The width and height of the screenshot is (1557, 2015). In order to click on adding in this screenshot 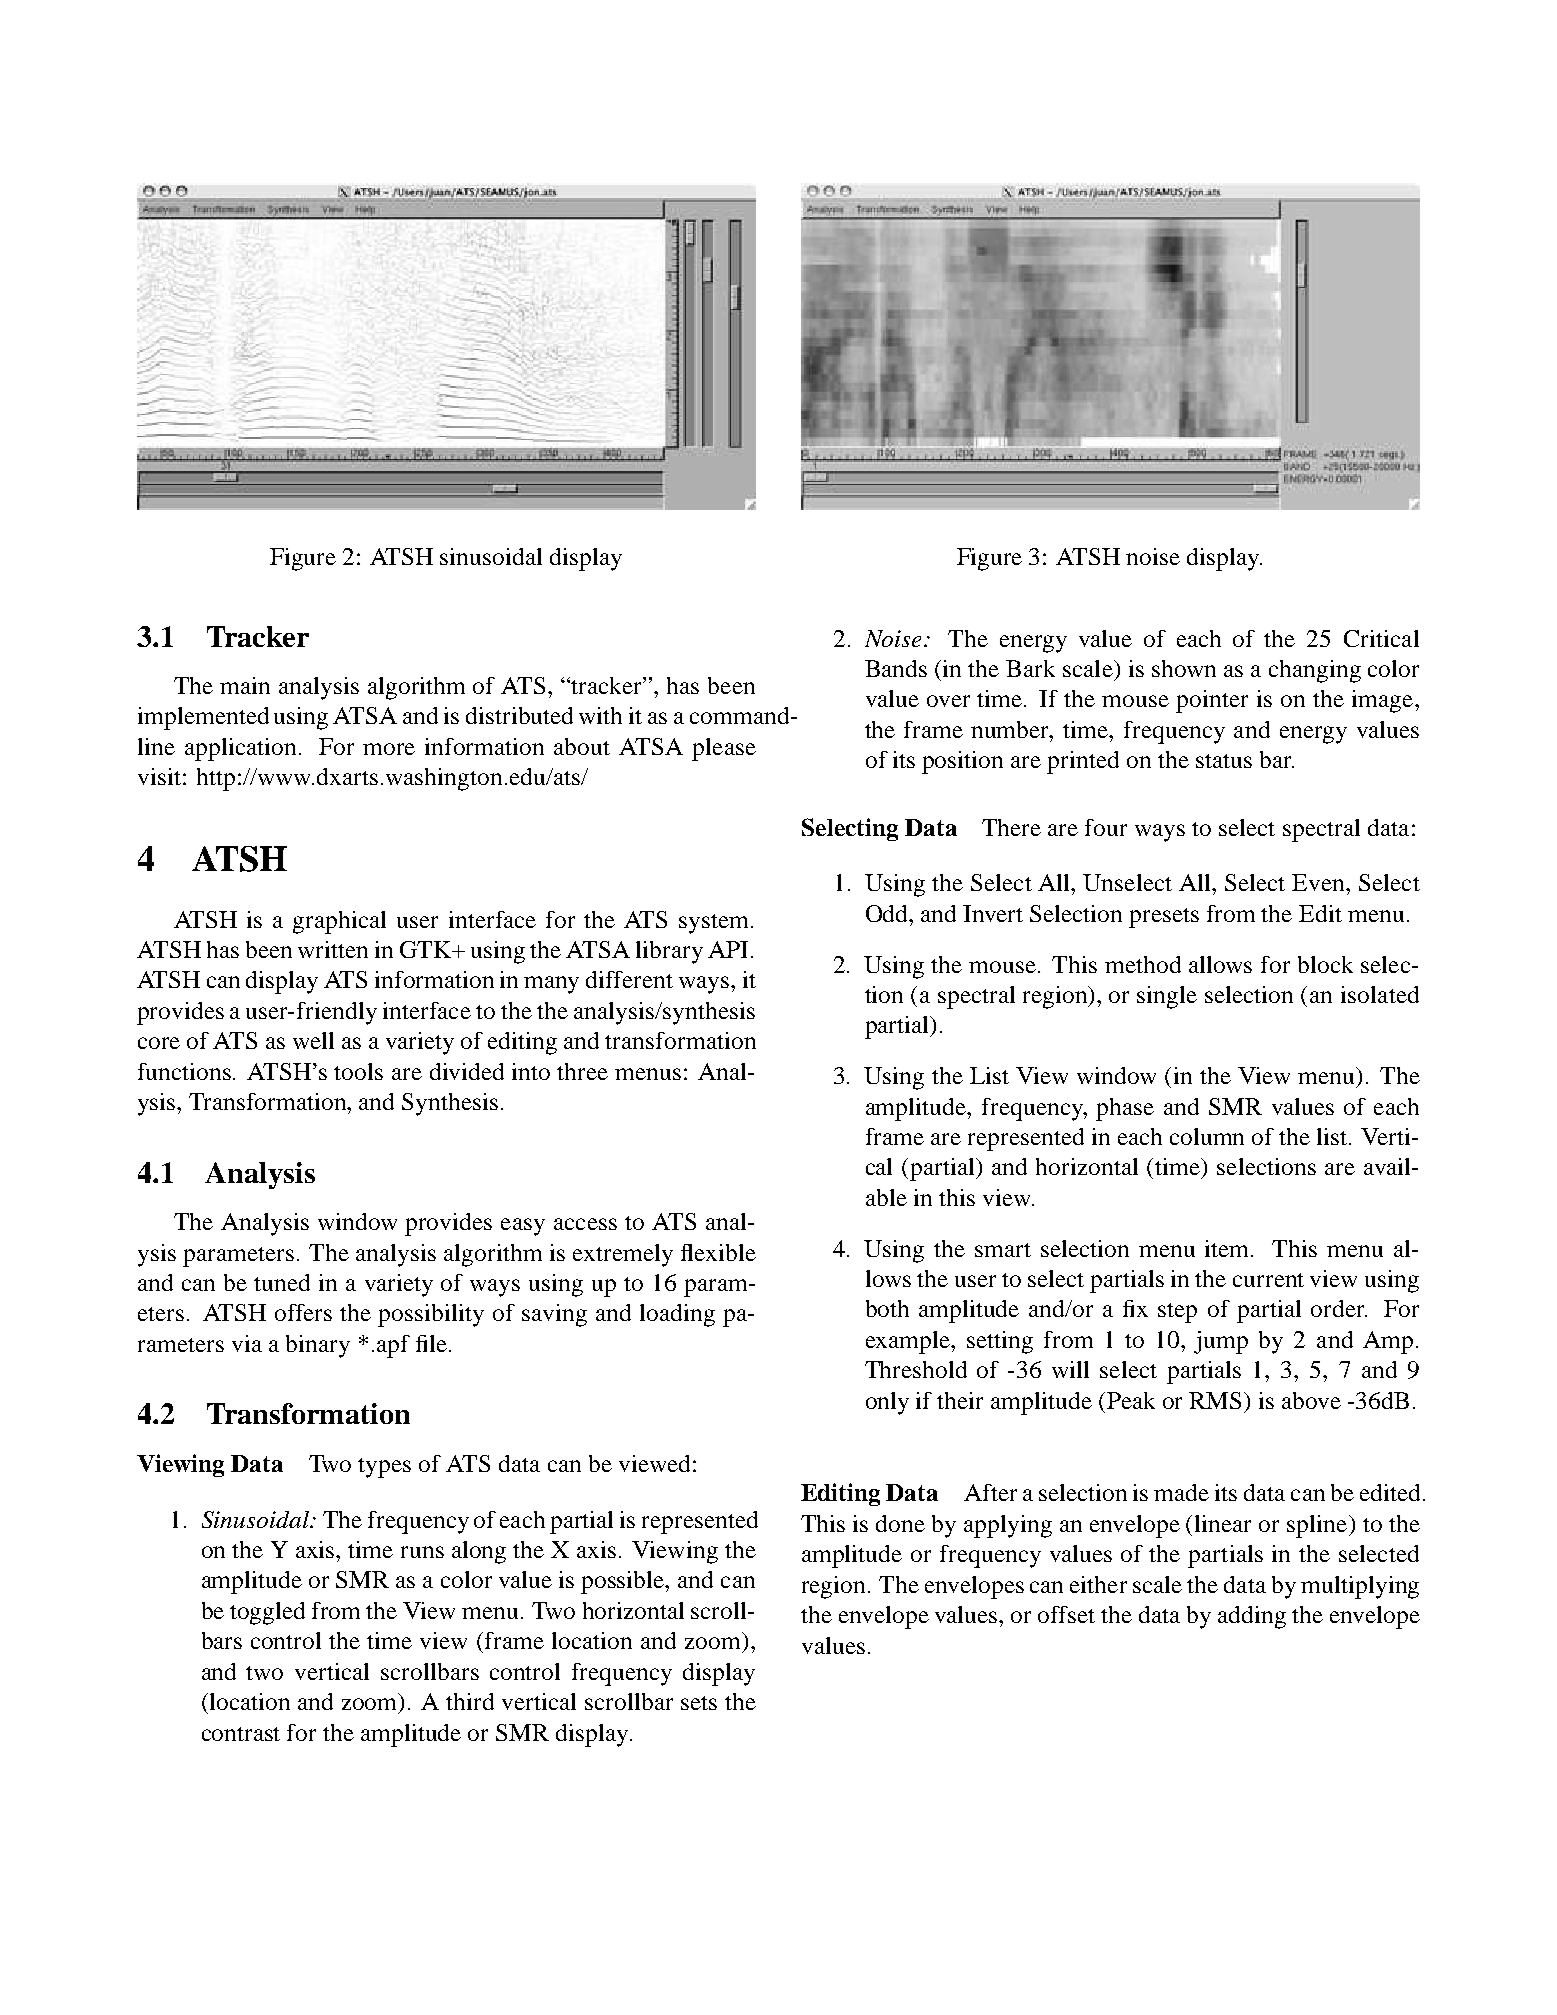, I will do `click(1252, 1617)`.
